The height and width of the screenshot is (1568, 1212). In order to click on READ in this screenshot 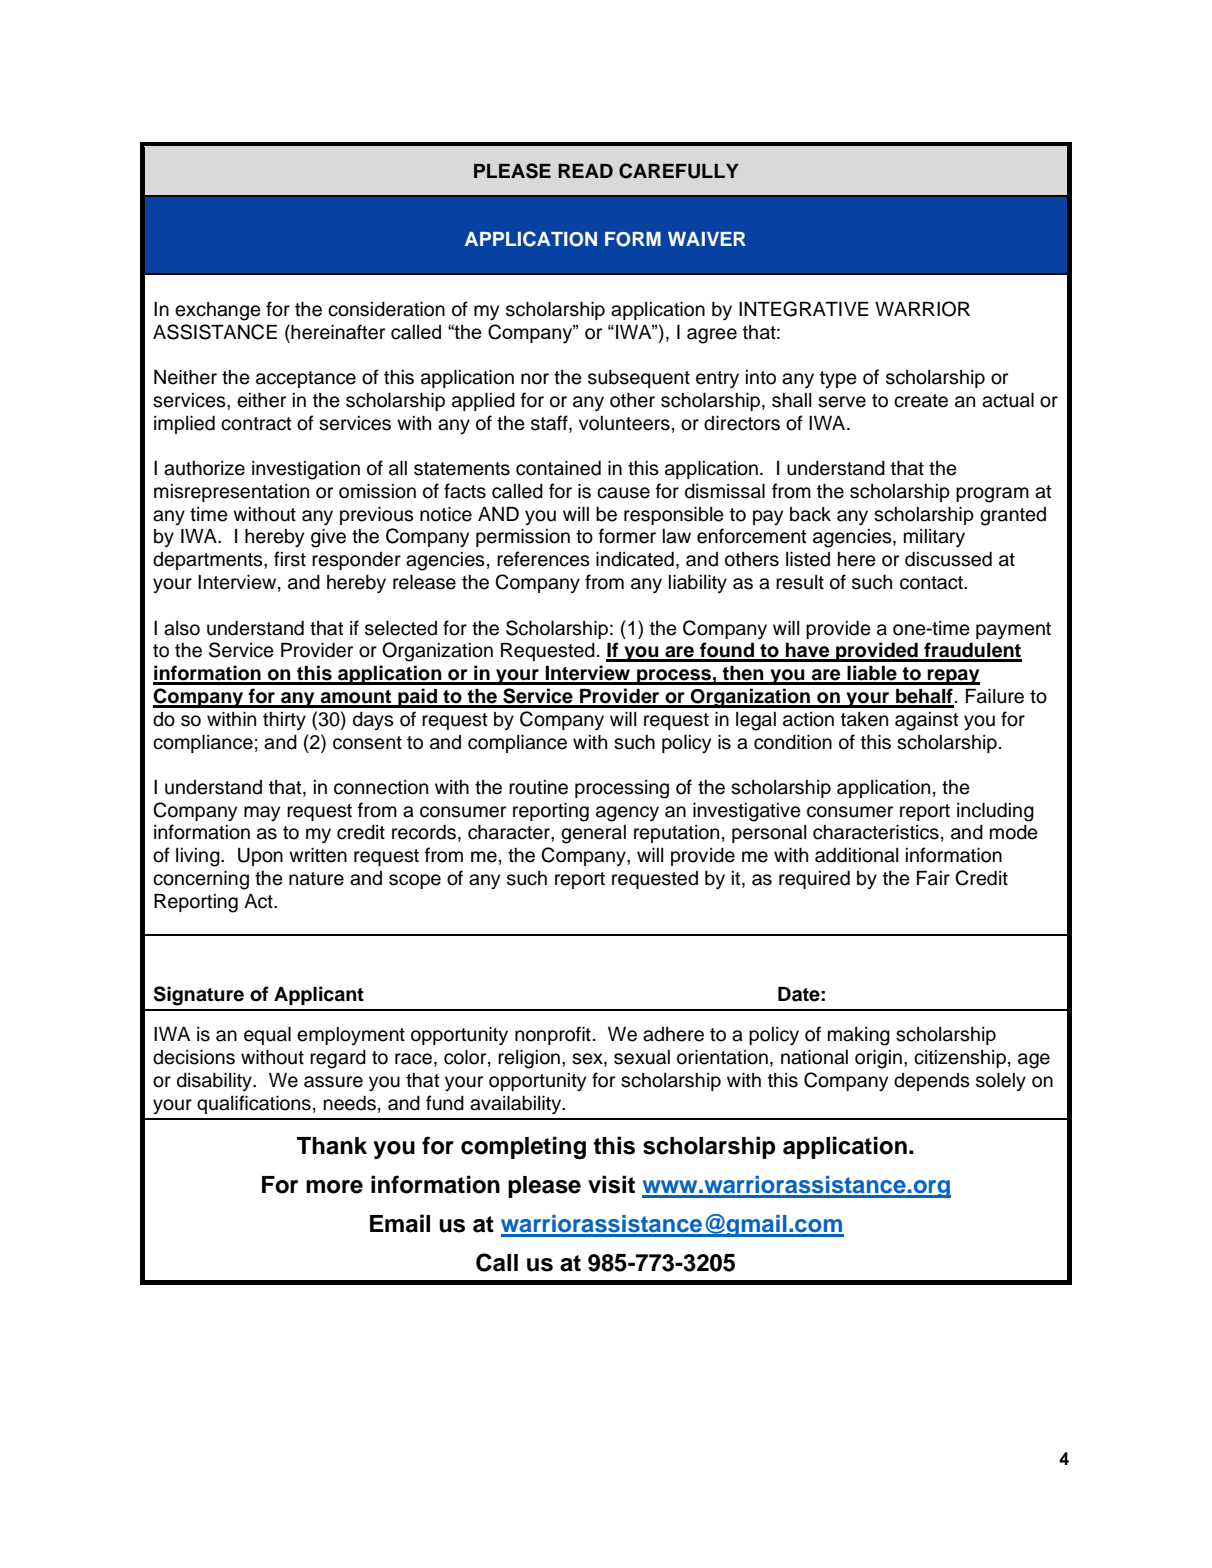, I will do `click(585, 171)`.
